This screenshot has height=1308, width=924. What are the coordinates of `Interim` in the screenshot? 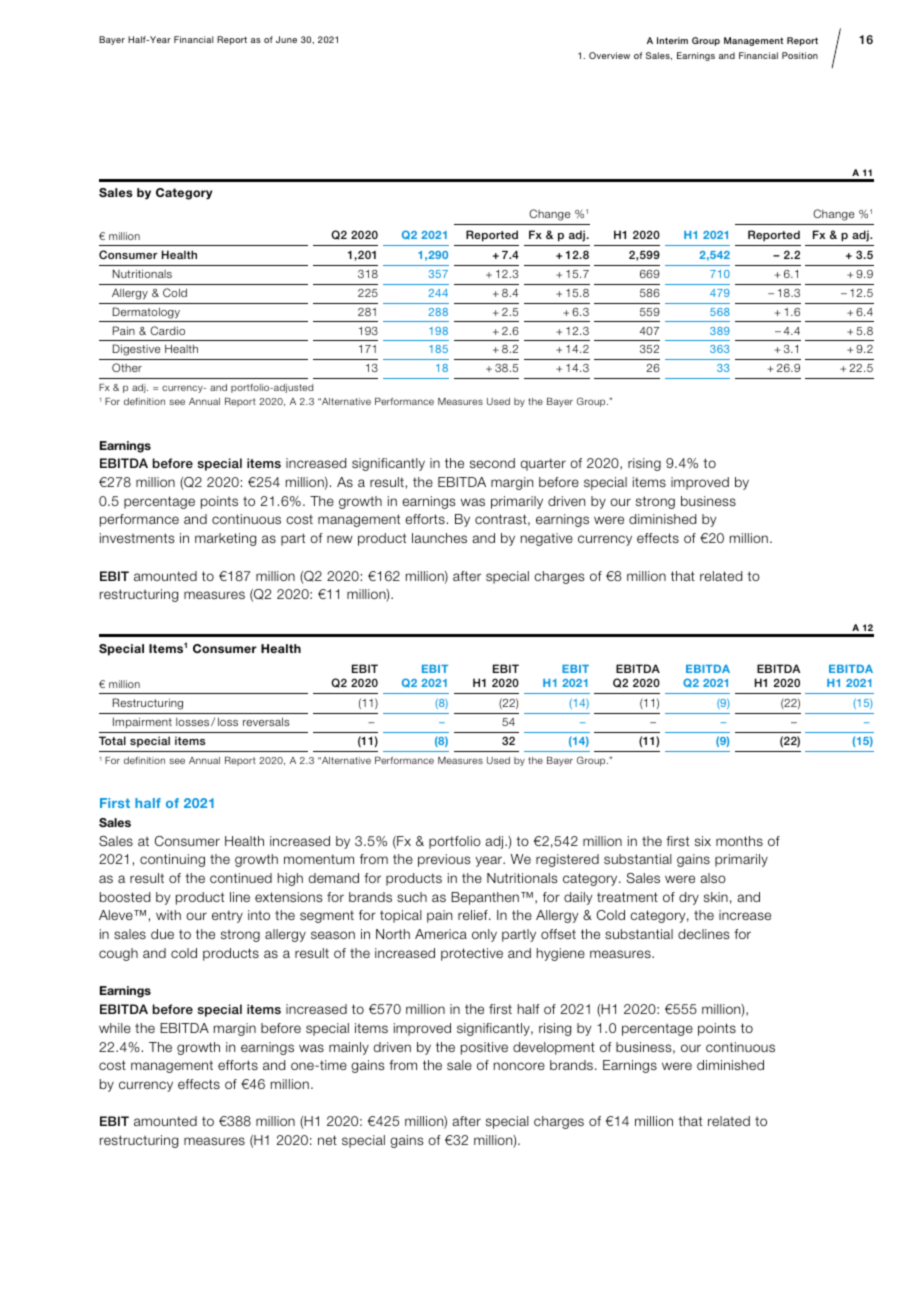 It's located at (672, 40).
